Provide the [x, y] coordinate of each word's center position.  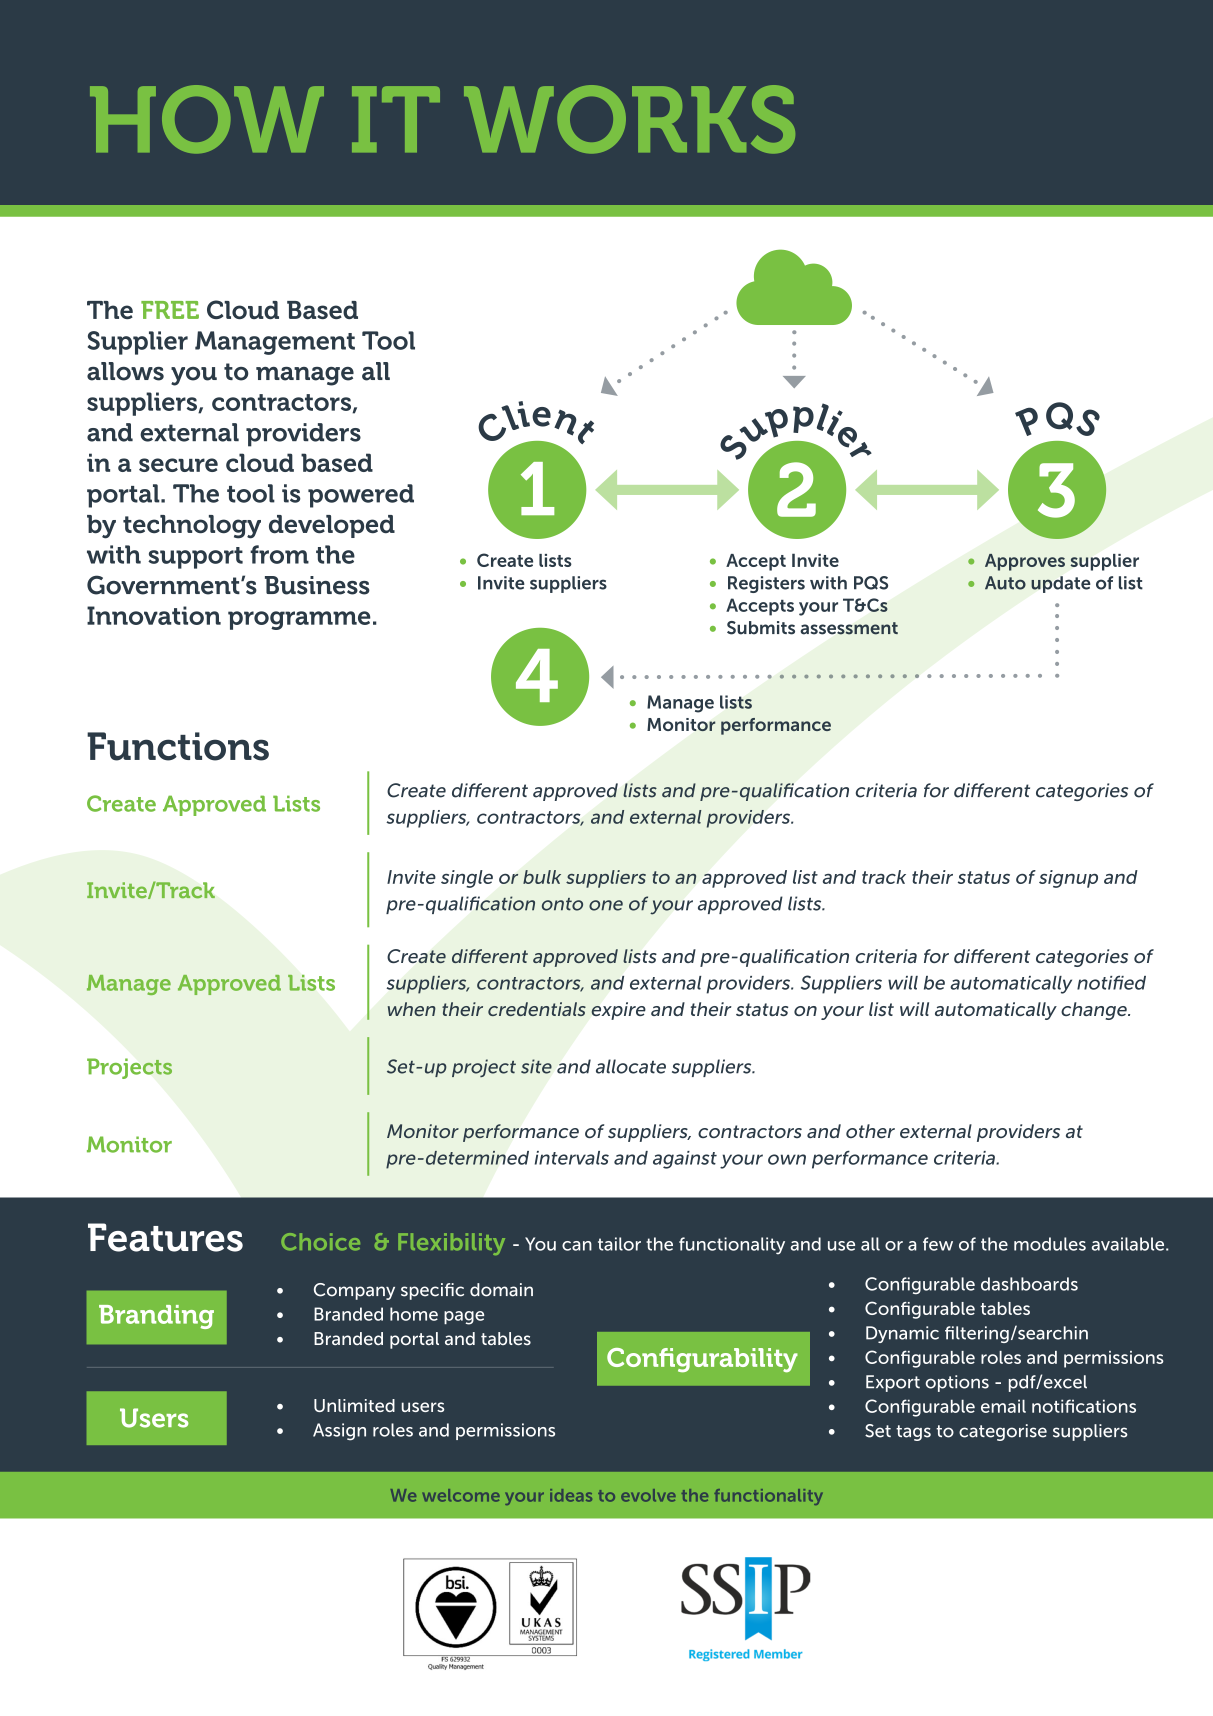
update [1061, 584]
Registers [766, 584]
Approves [1025, 562]
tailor [619, 1244]
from [279, 554]
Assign [339, 1432]
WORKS [629, 119]
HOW [207, 119]
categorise [1003, 1432]
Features [165, 1237]
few [938, 1244]
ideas [571, 1495]
